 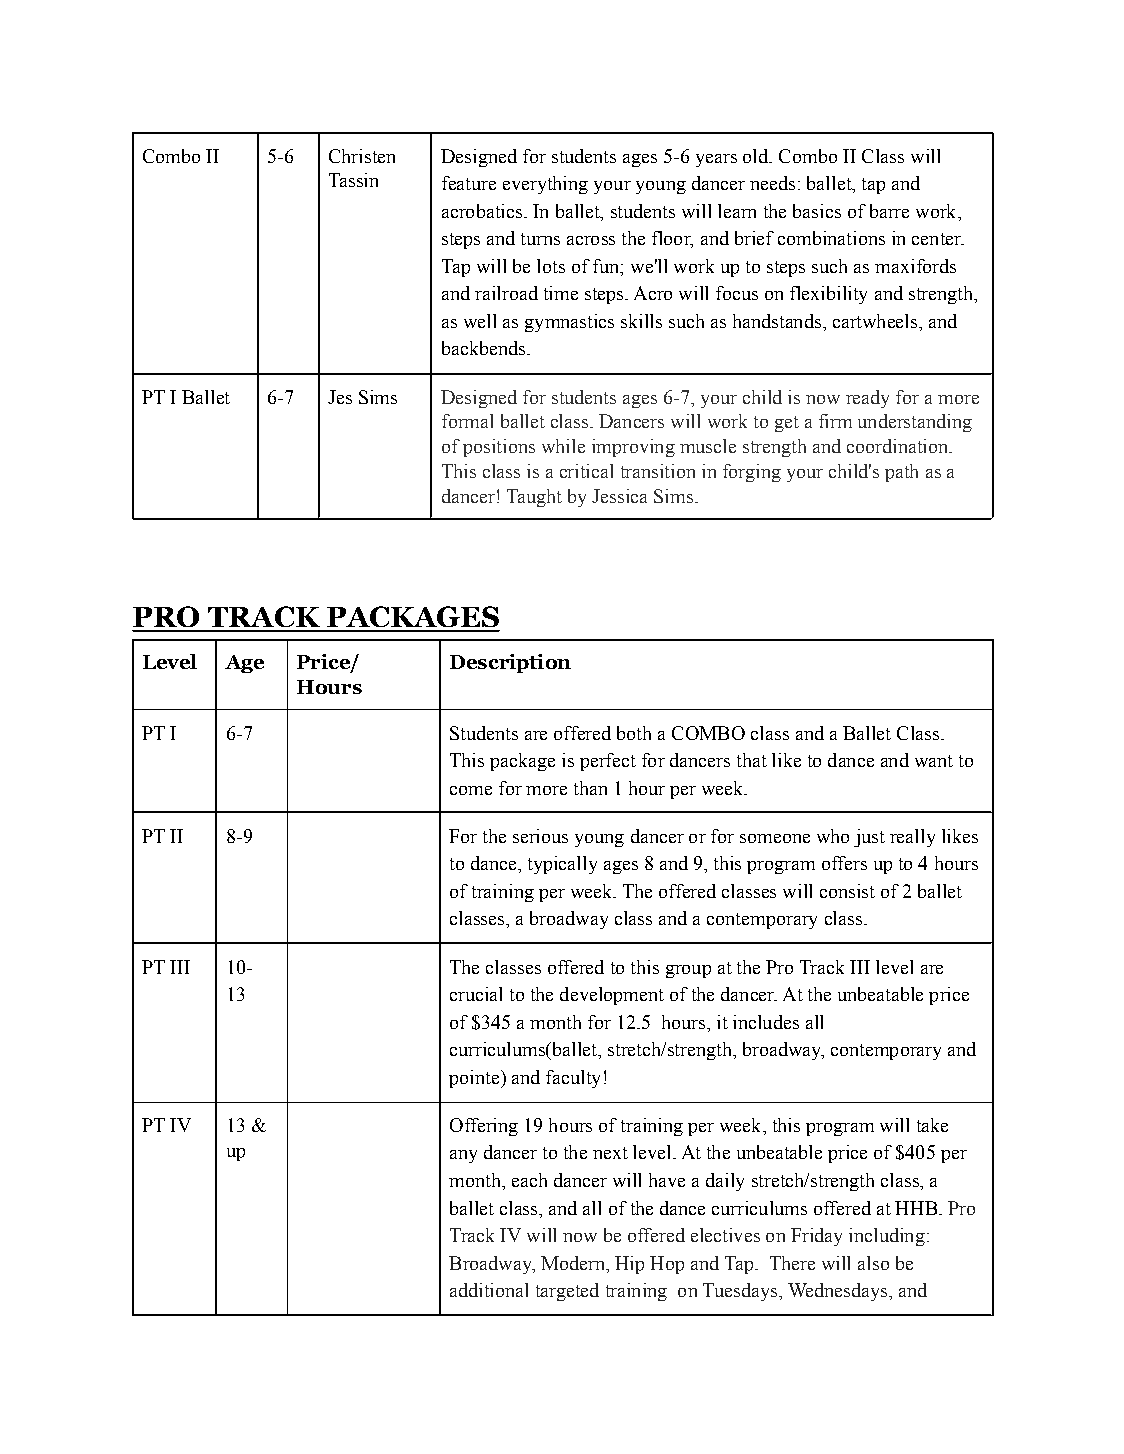 What do you see at coordinates (889, 211) in the screenshot?
I see `barre` at bounding box center [889, 211].
